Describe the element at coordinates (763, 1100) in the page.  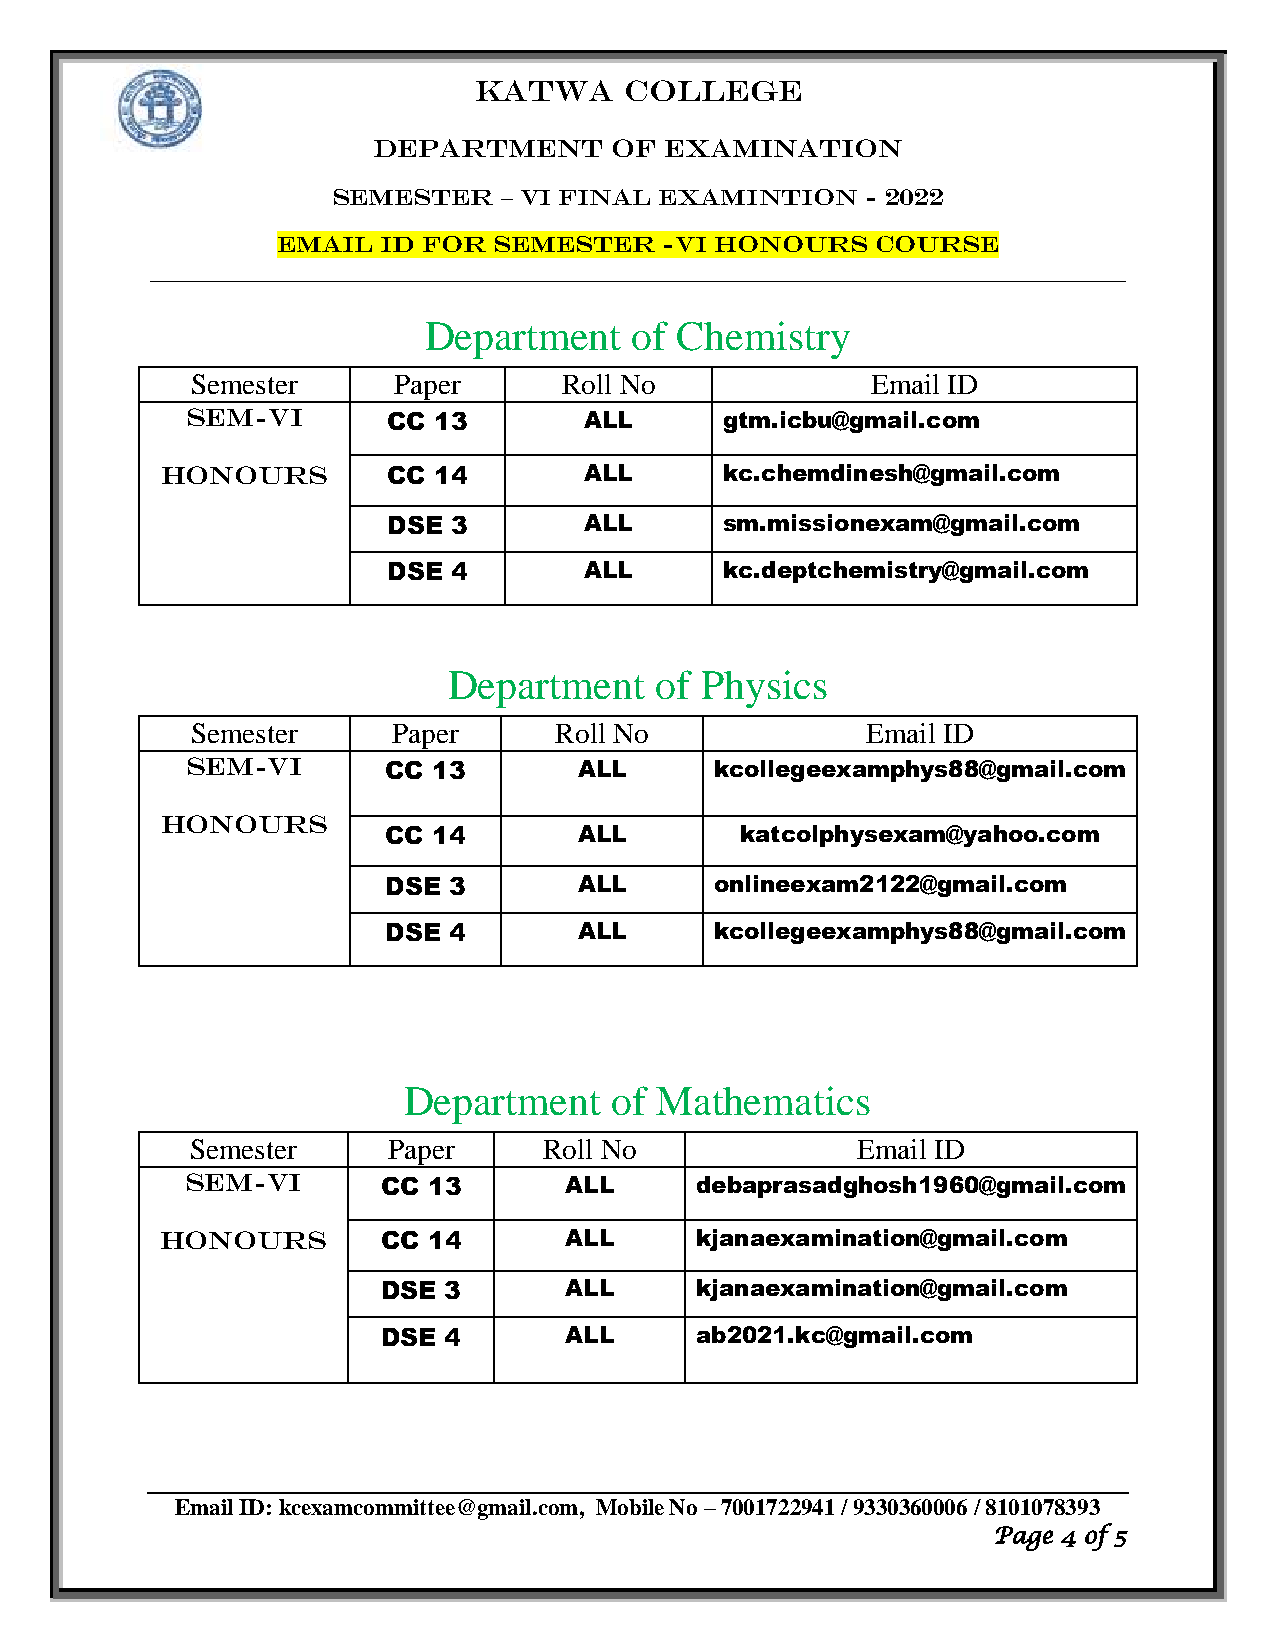
I see `Mathematics` at that location.
